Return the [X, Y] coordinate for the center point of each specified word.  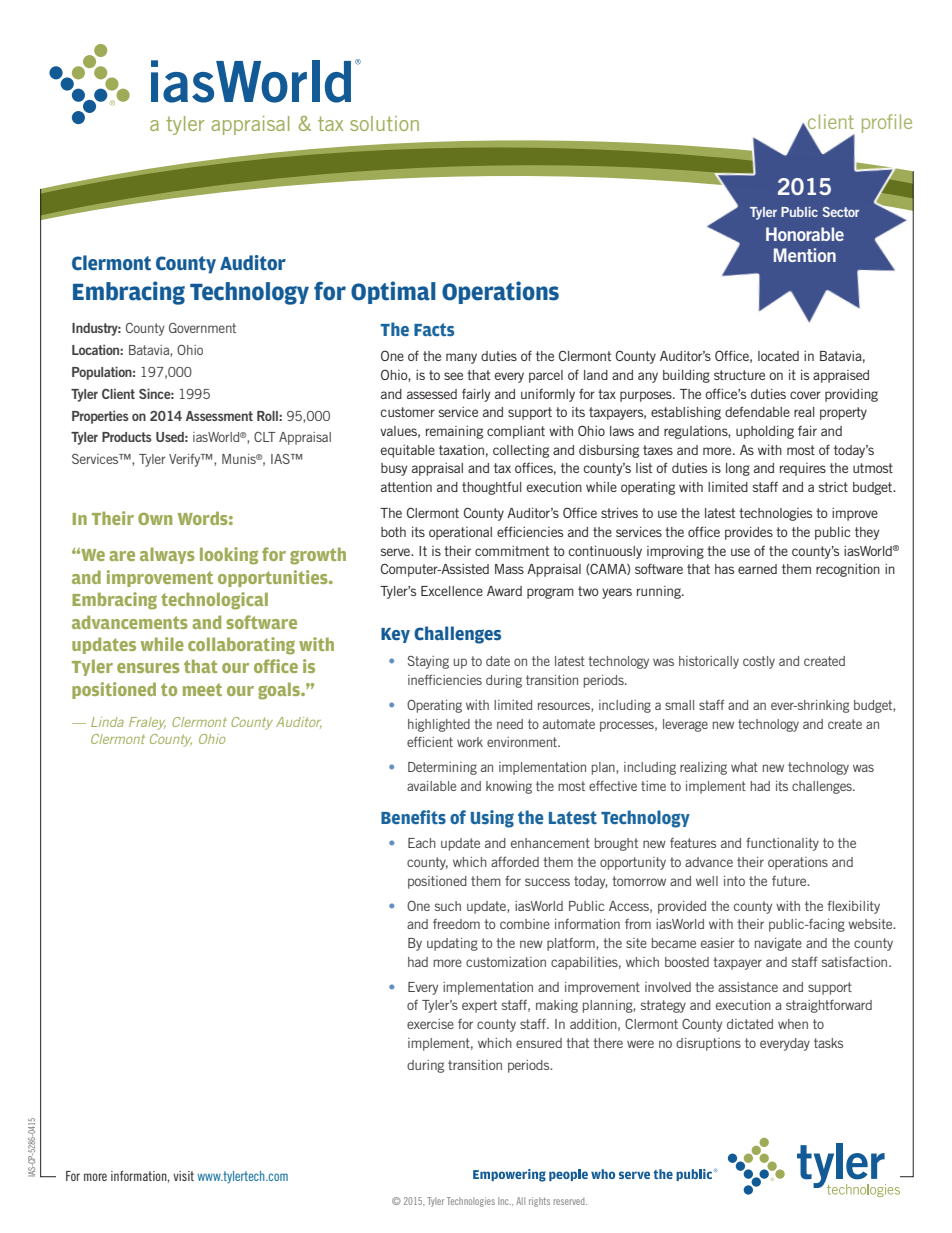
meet [202, 689]
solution [384, 123]
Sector [841, 212]
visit [183, 1176]
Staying [428, 662]
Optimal [393, 292]
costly [759, 662]
